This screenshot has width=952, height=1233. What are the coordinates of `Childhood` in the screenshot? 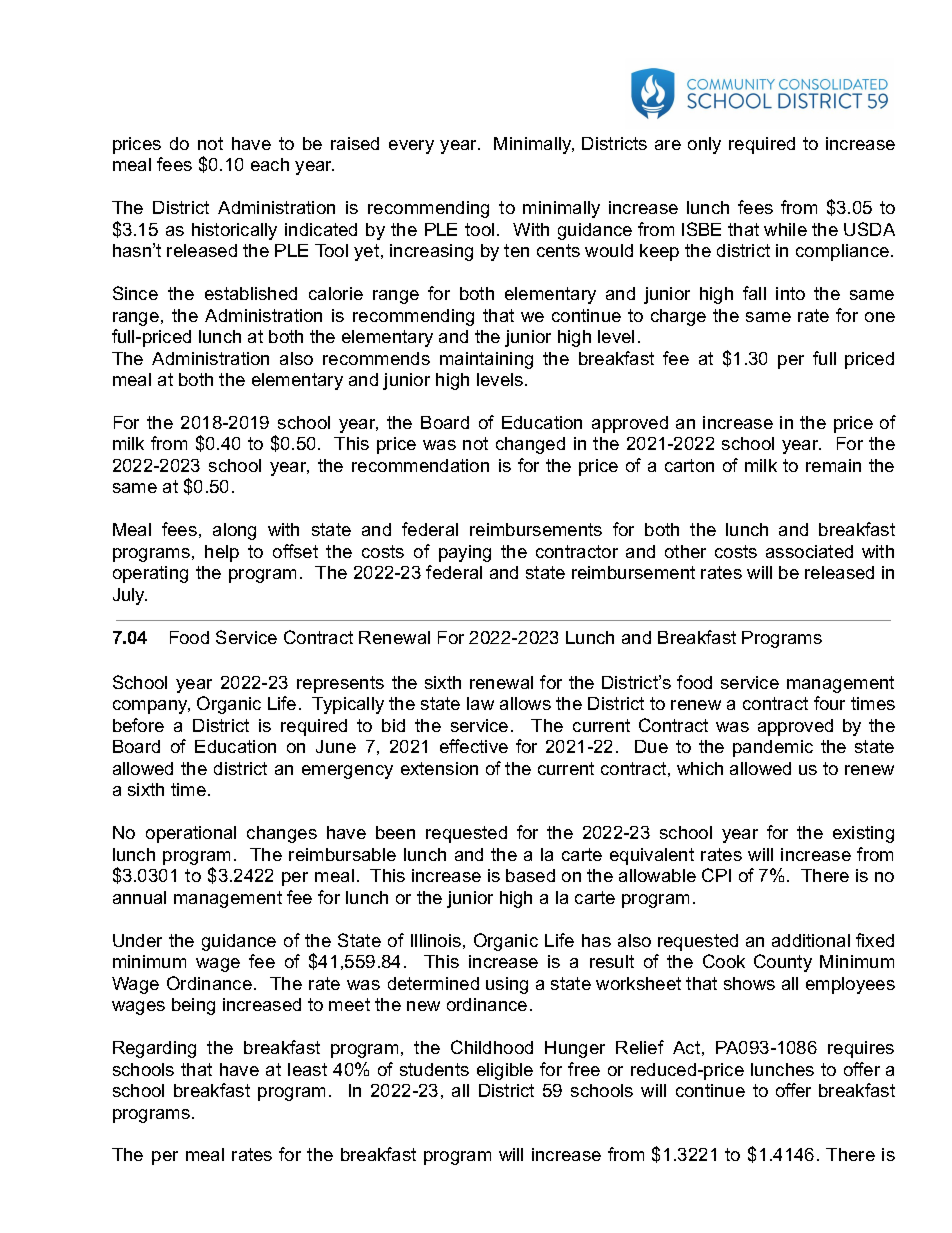 It's located at (492, 1047).
